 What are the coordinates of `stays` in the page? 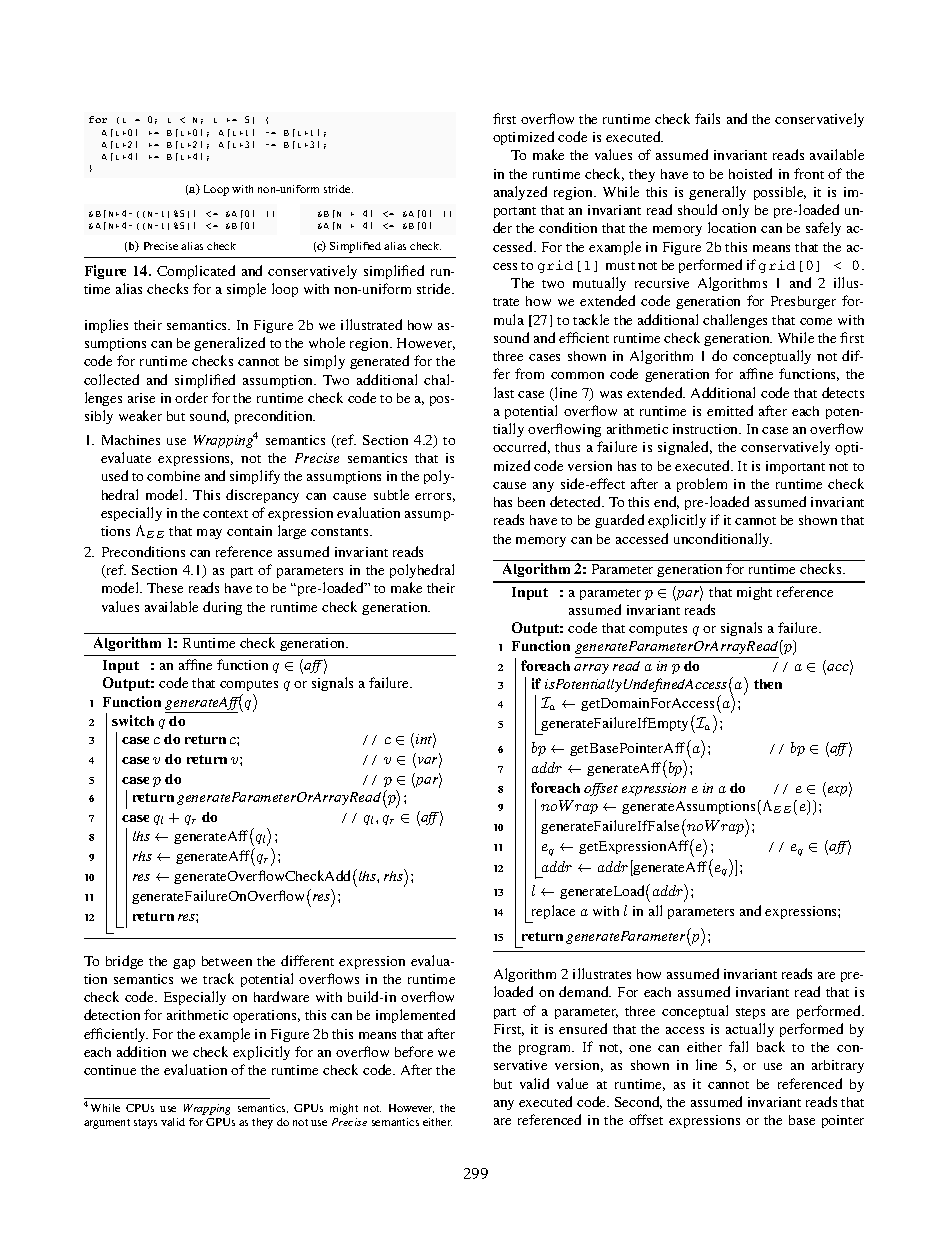 It's located at (145, 1124).
